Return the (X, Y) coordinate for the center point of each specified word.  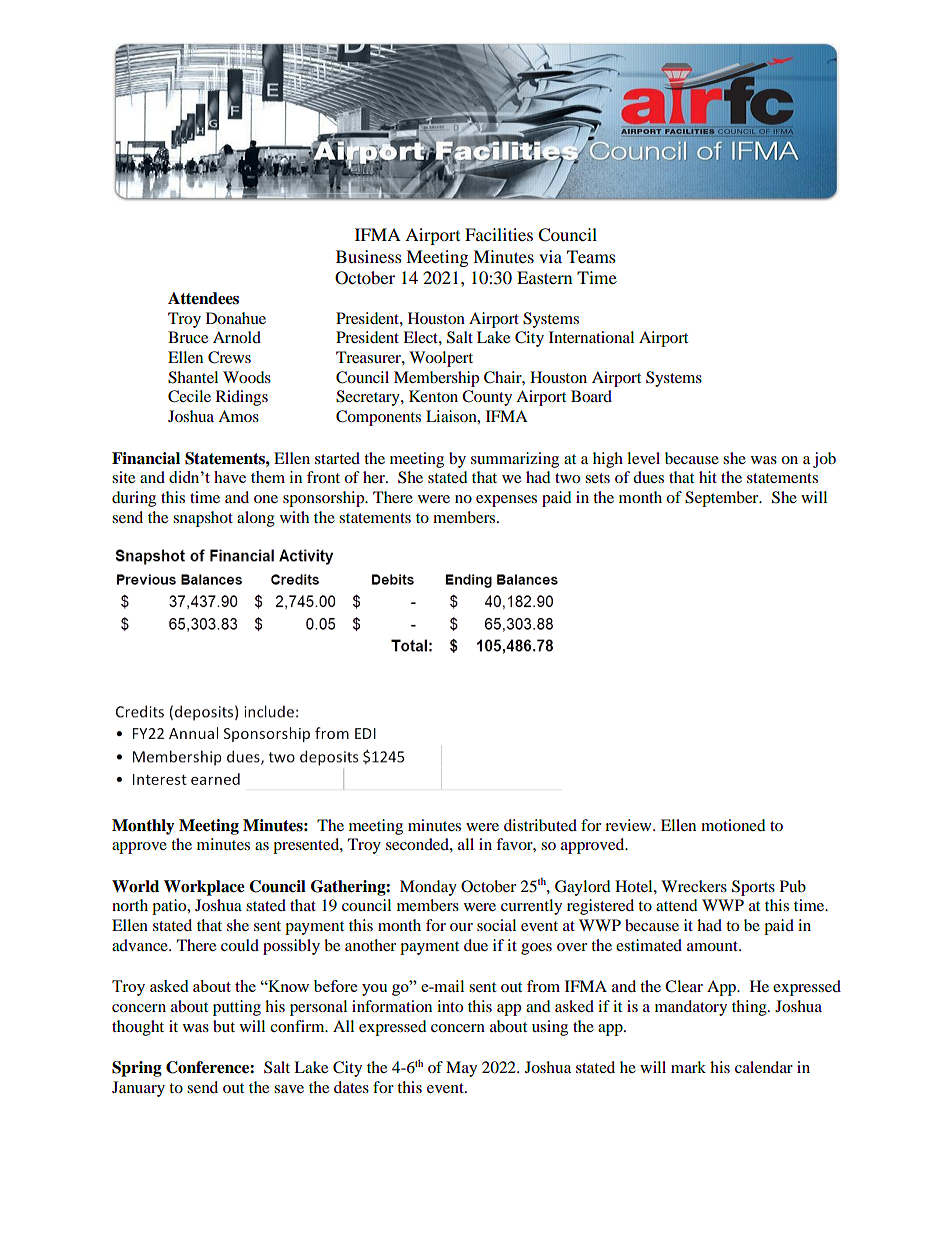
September (723, 499)
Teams (591, 256)
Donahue (236, 318)
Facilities (499, 234)
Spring (137, 1069)
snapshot (203, 519)
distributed (540, 825)
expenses (506, 501)
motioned (733, 825)
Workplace (204, 888)
